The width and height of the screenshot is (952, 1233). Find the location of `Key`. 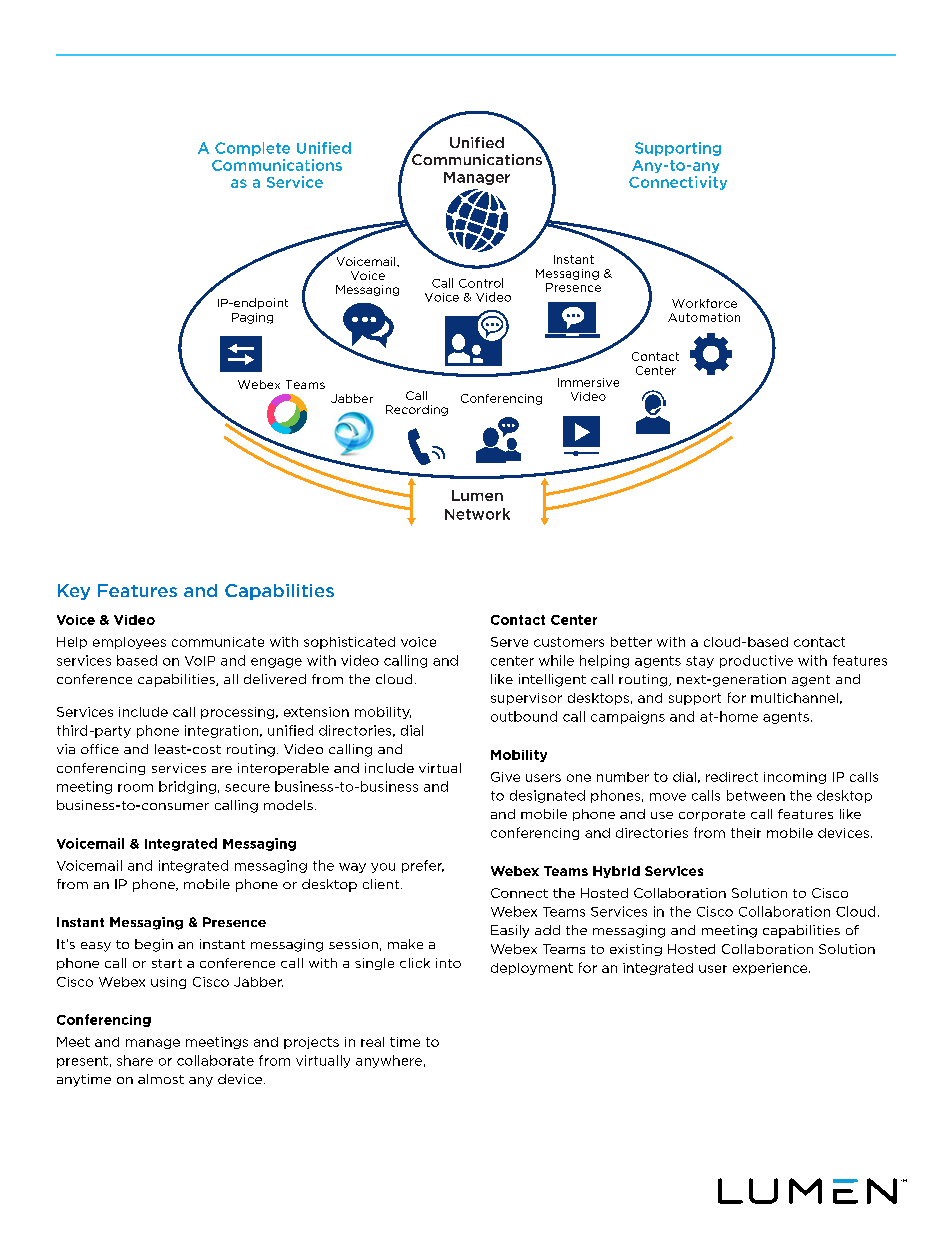

Key is located at coordinates (74, 592).
